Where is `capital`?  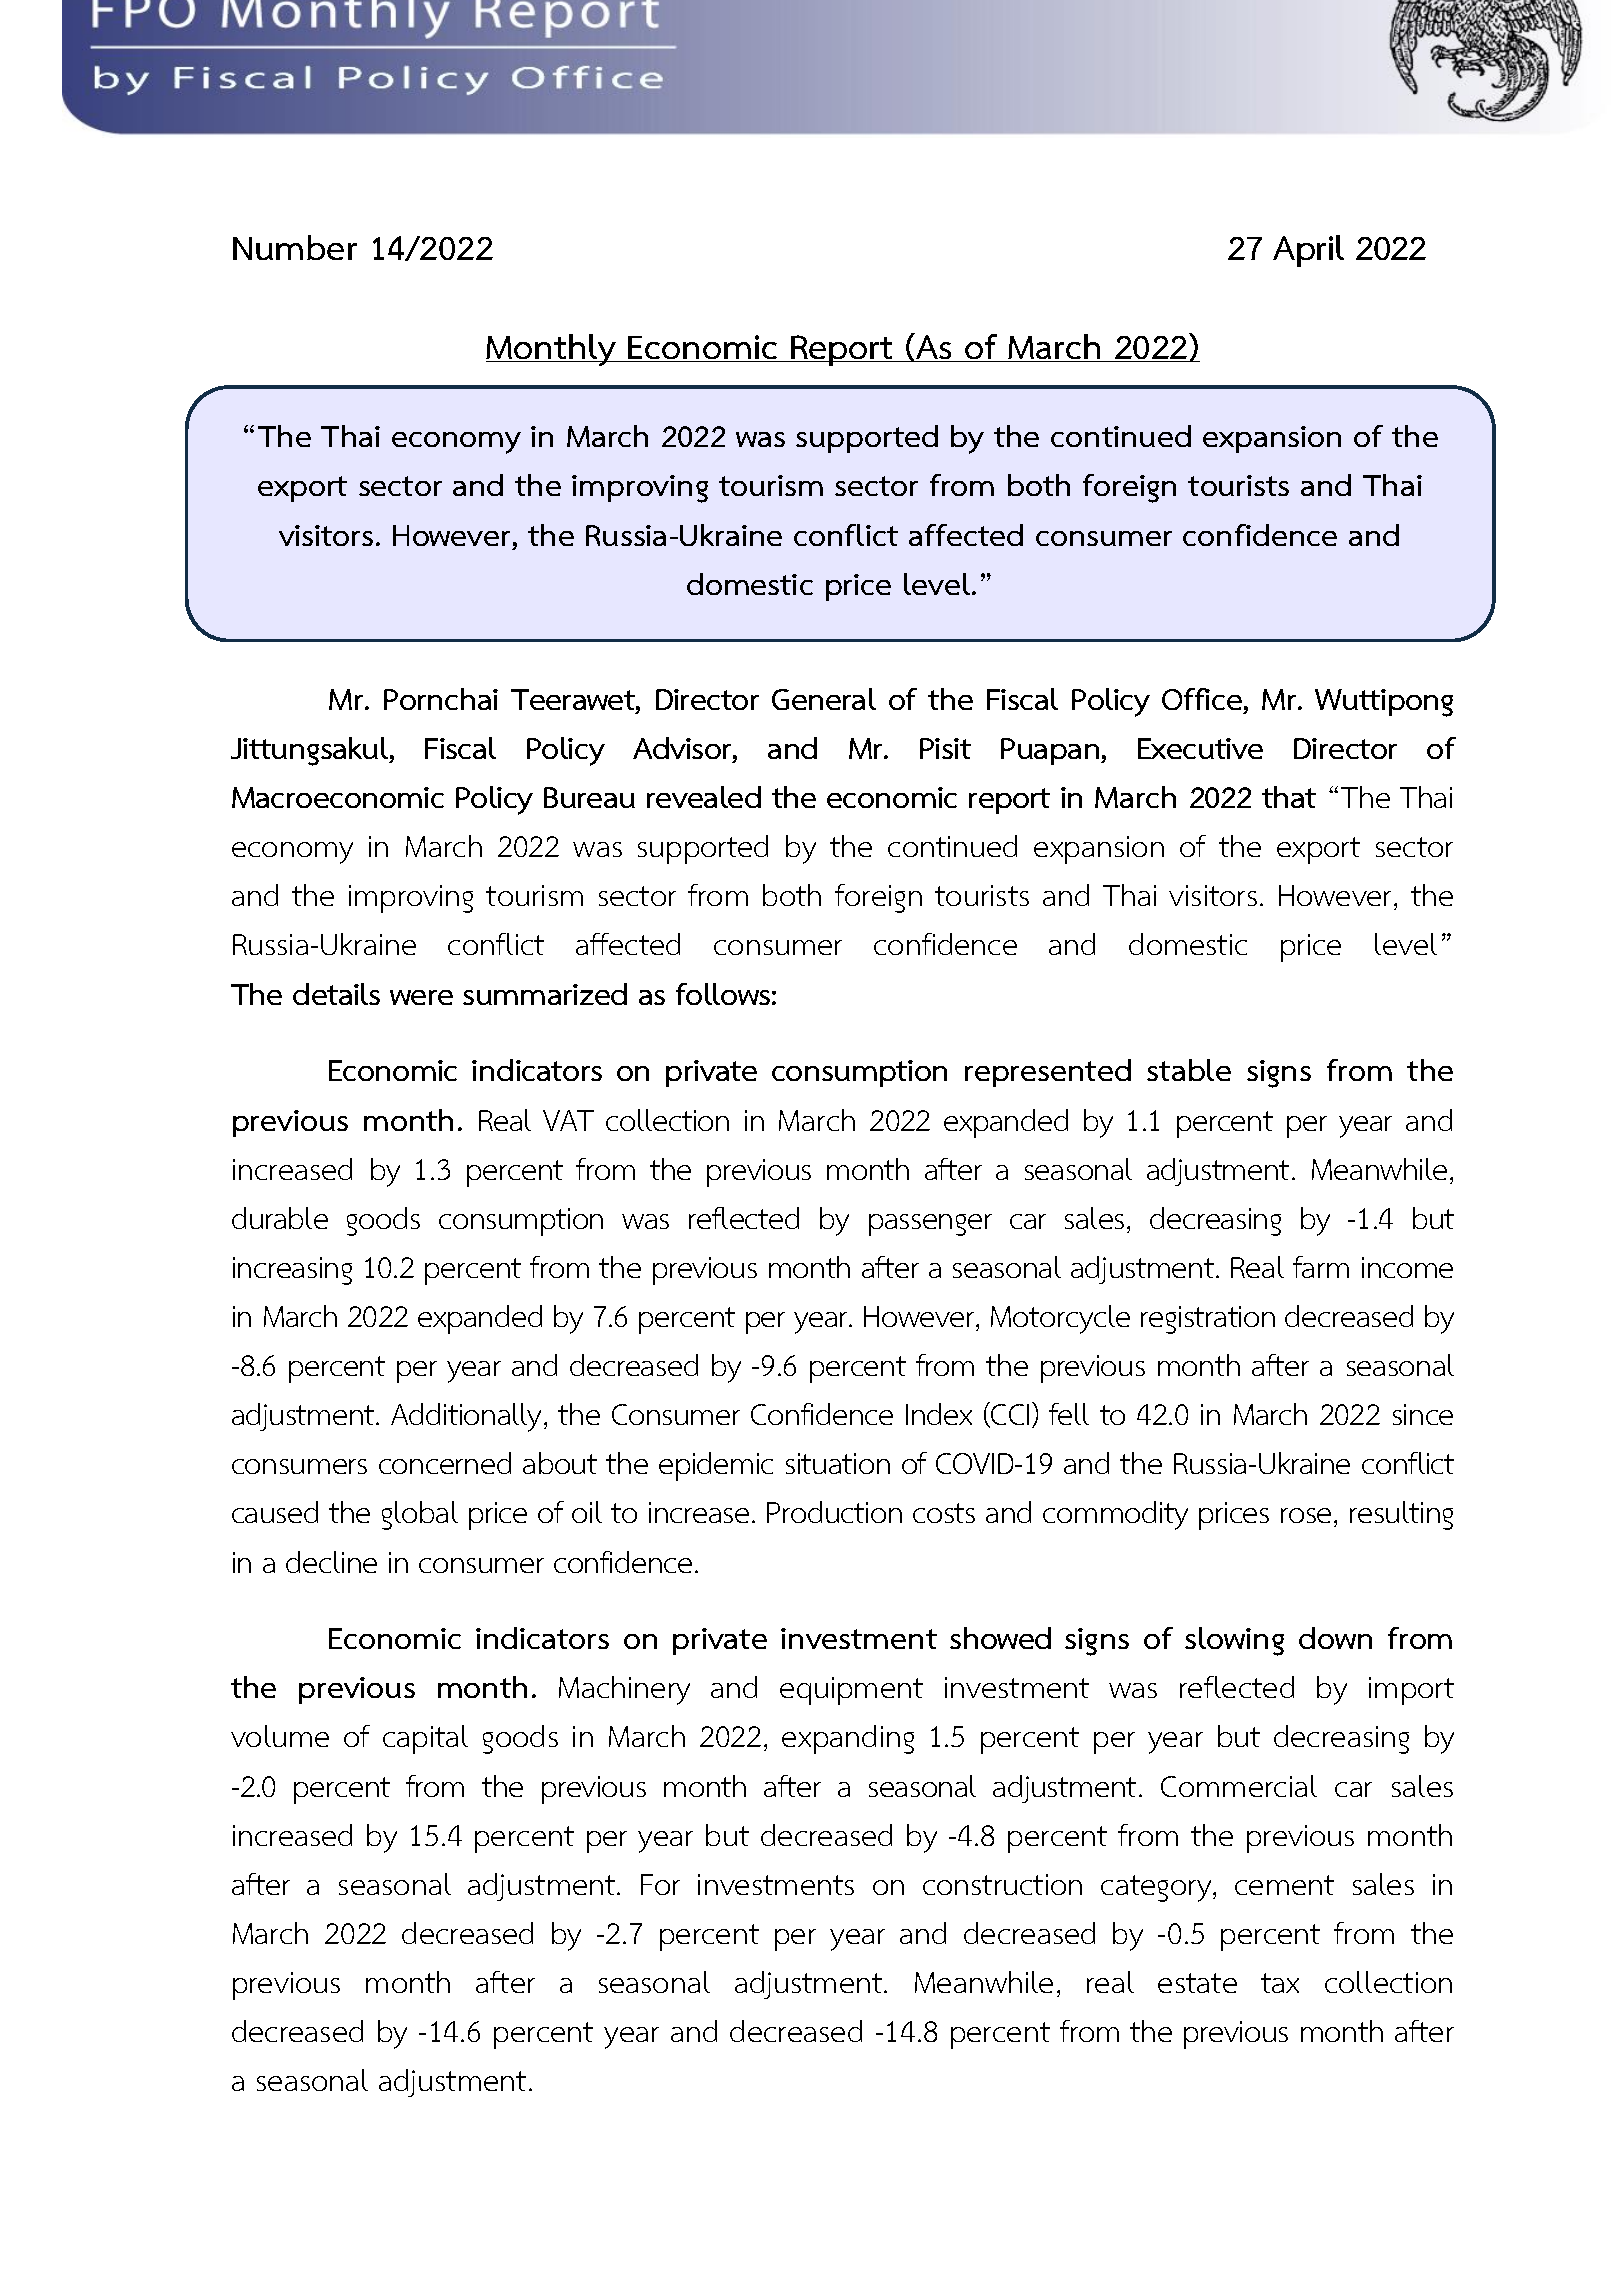
capital is located at coordinates (425, 1739).
